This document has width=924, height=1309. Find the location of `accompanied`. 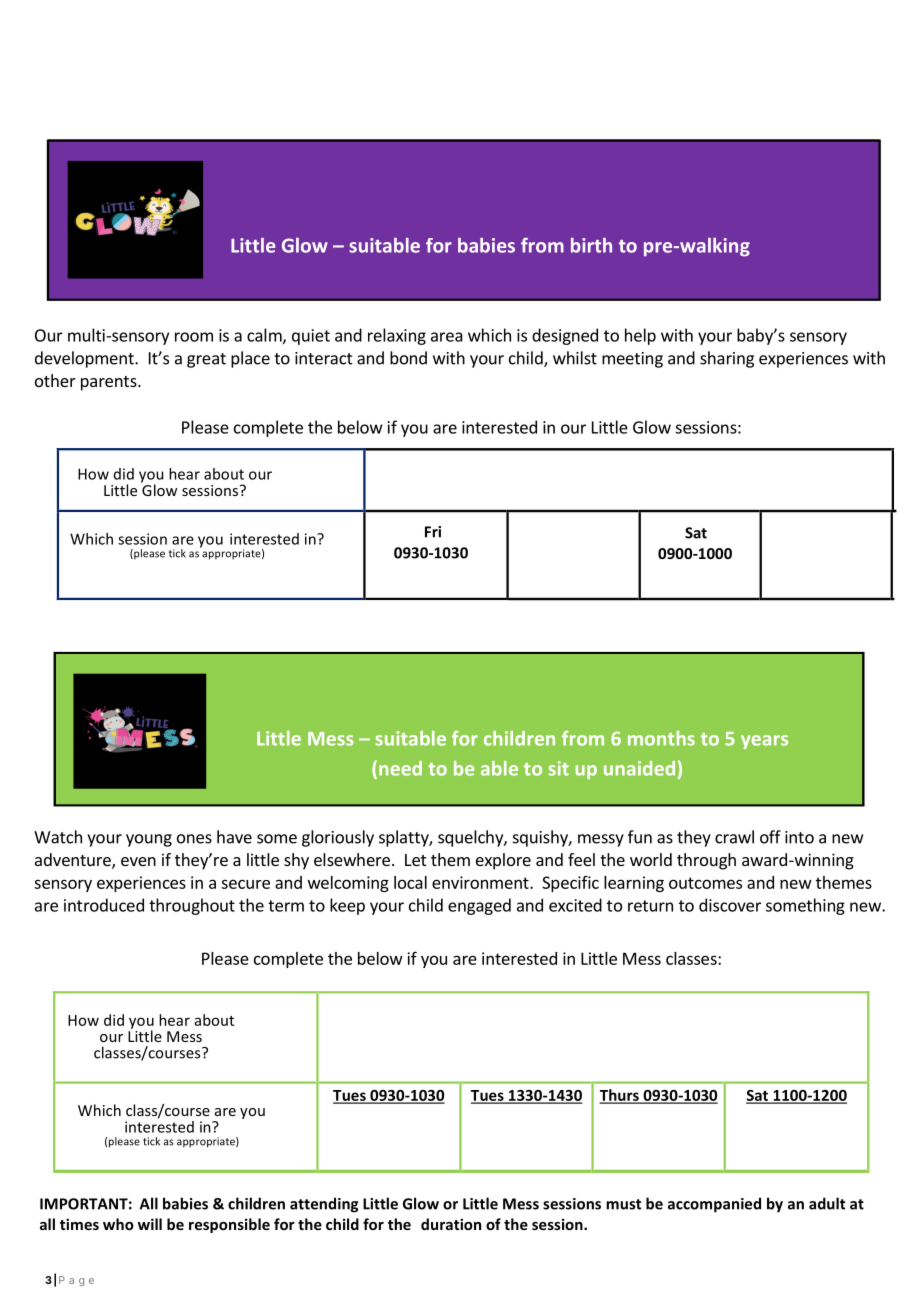

accompanied is located at coordinates (714, 1205).
